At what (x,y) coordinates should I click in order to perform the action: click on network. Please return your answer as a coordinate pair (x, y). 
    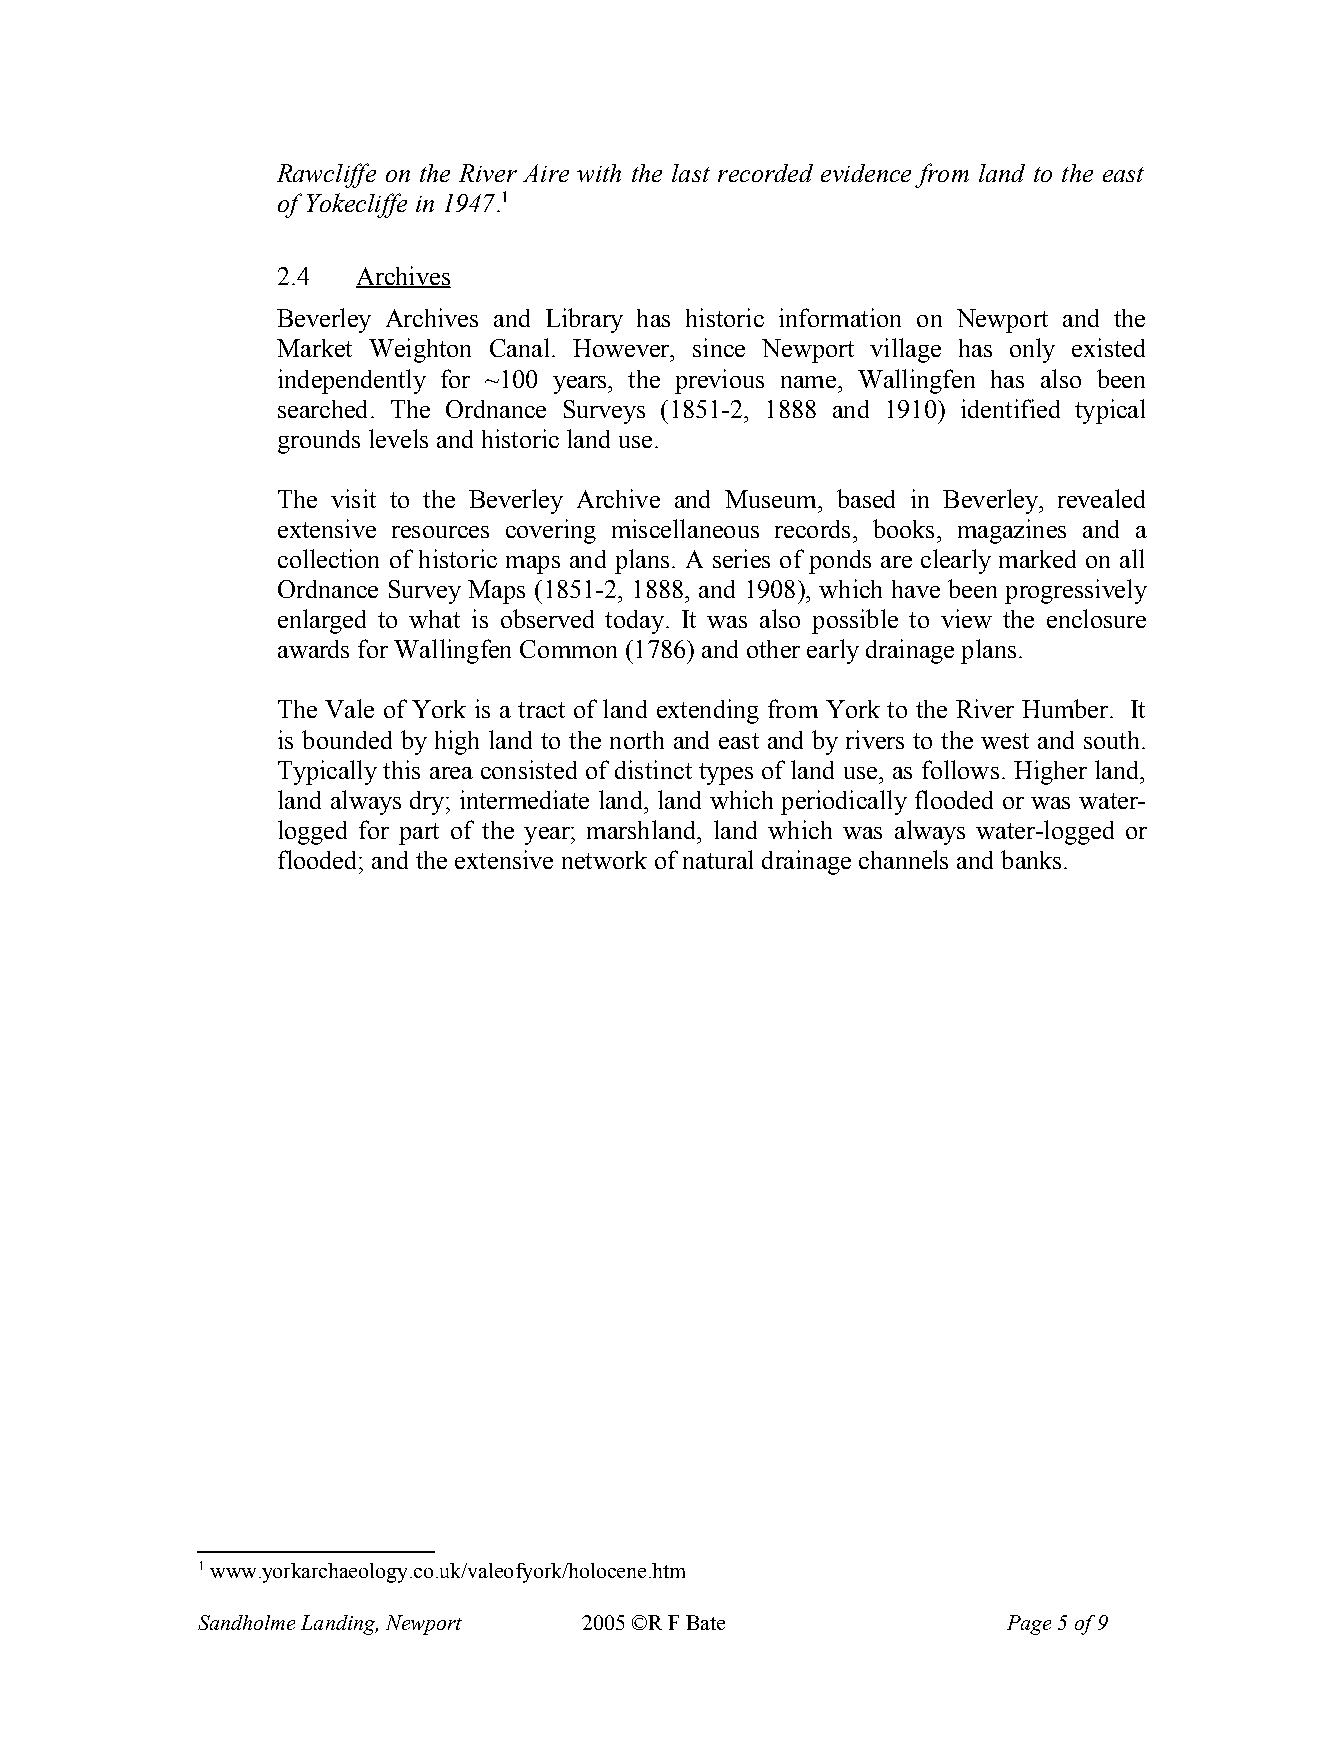
    Looking at the image, I should click on (604, 860).
